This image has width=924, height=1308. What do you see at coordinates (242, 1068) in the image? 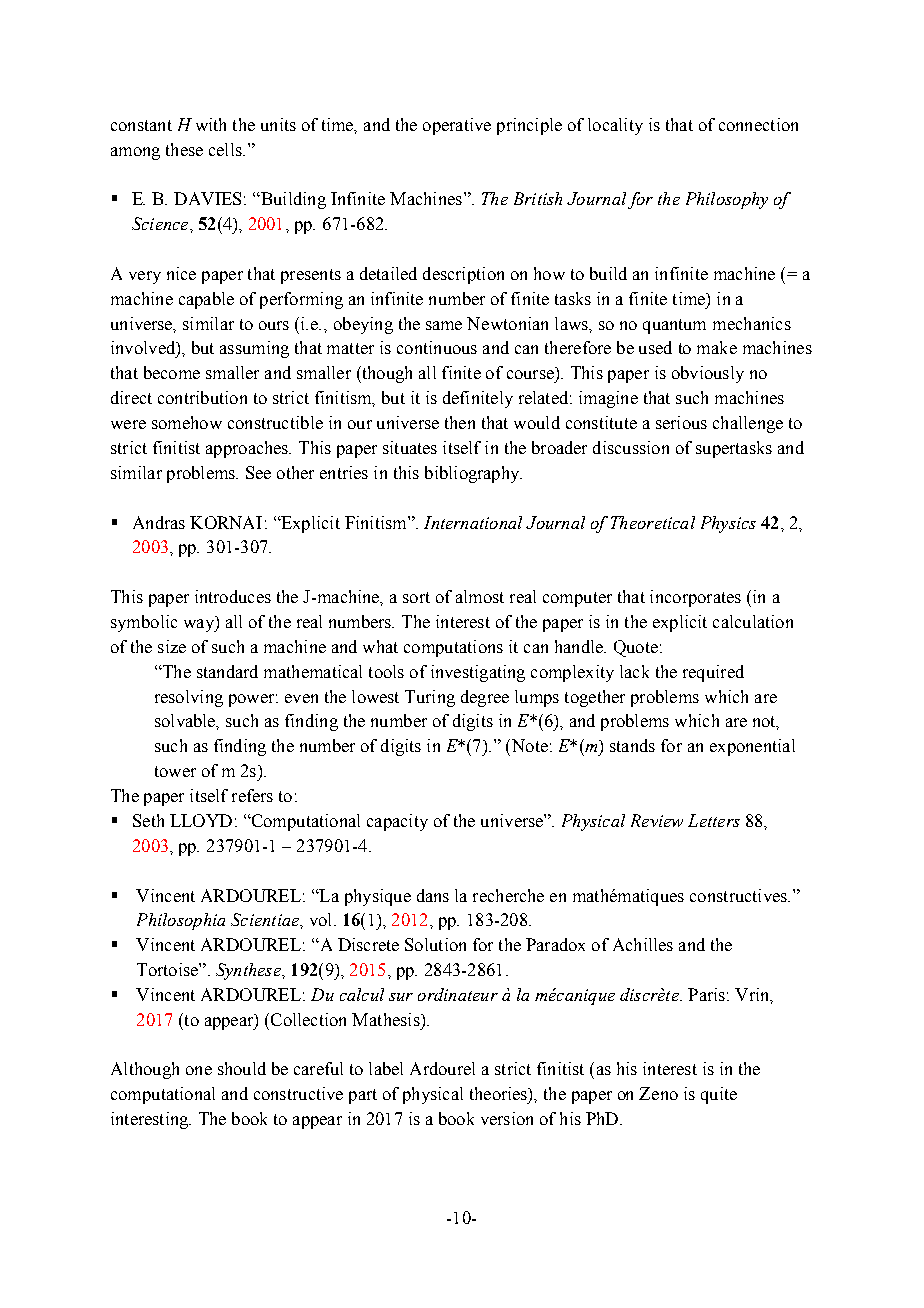
I see `should` at bounding box center [242, 1068].
